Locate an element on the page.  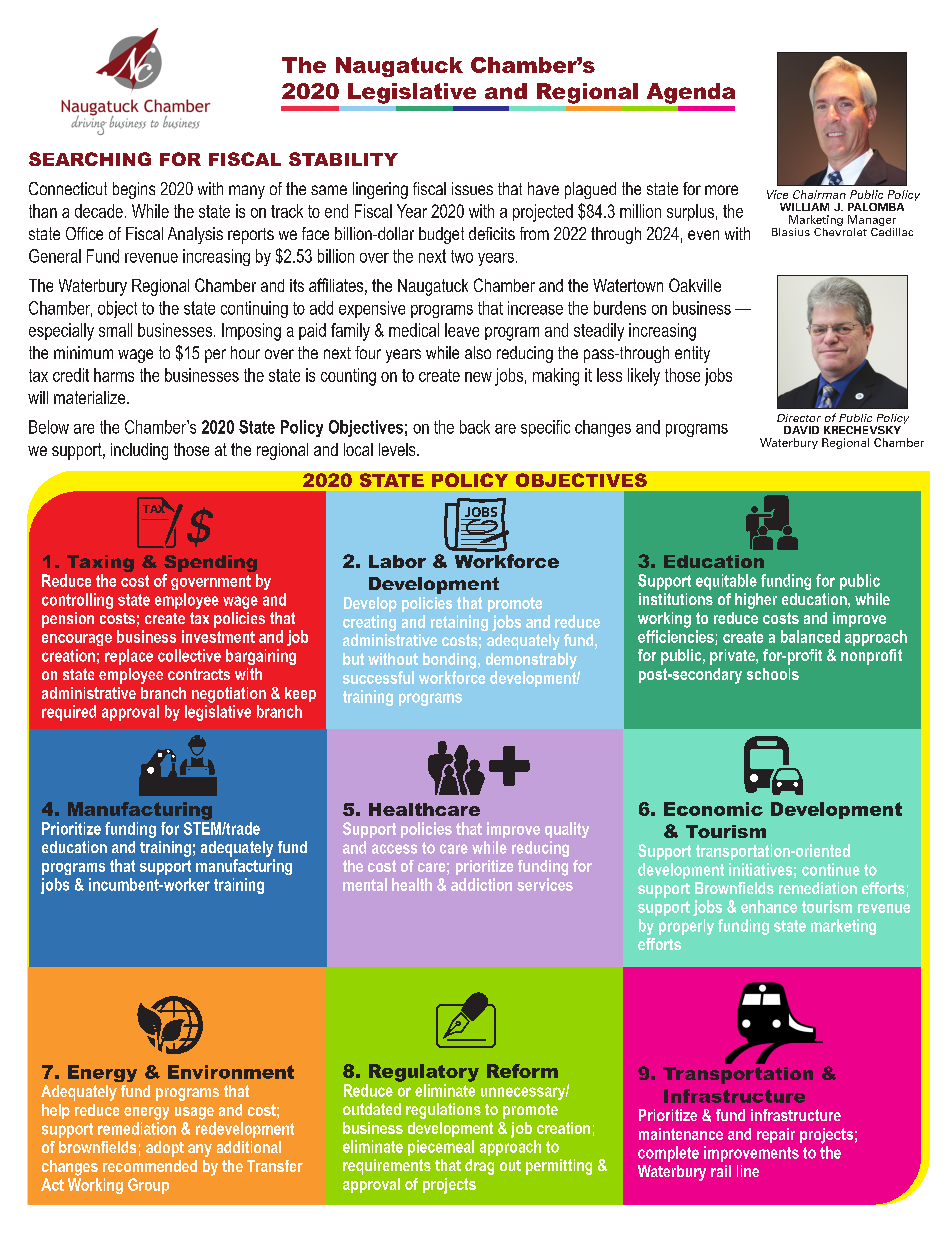
bonding is located at coordinates (451, 661).
